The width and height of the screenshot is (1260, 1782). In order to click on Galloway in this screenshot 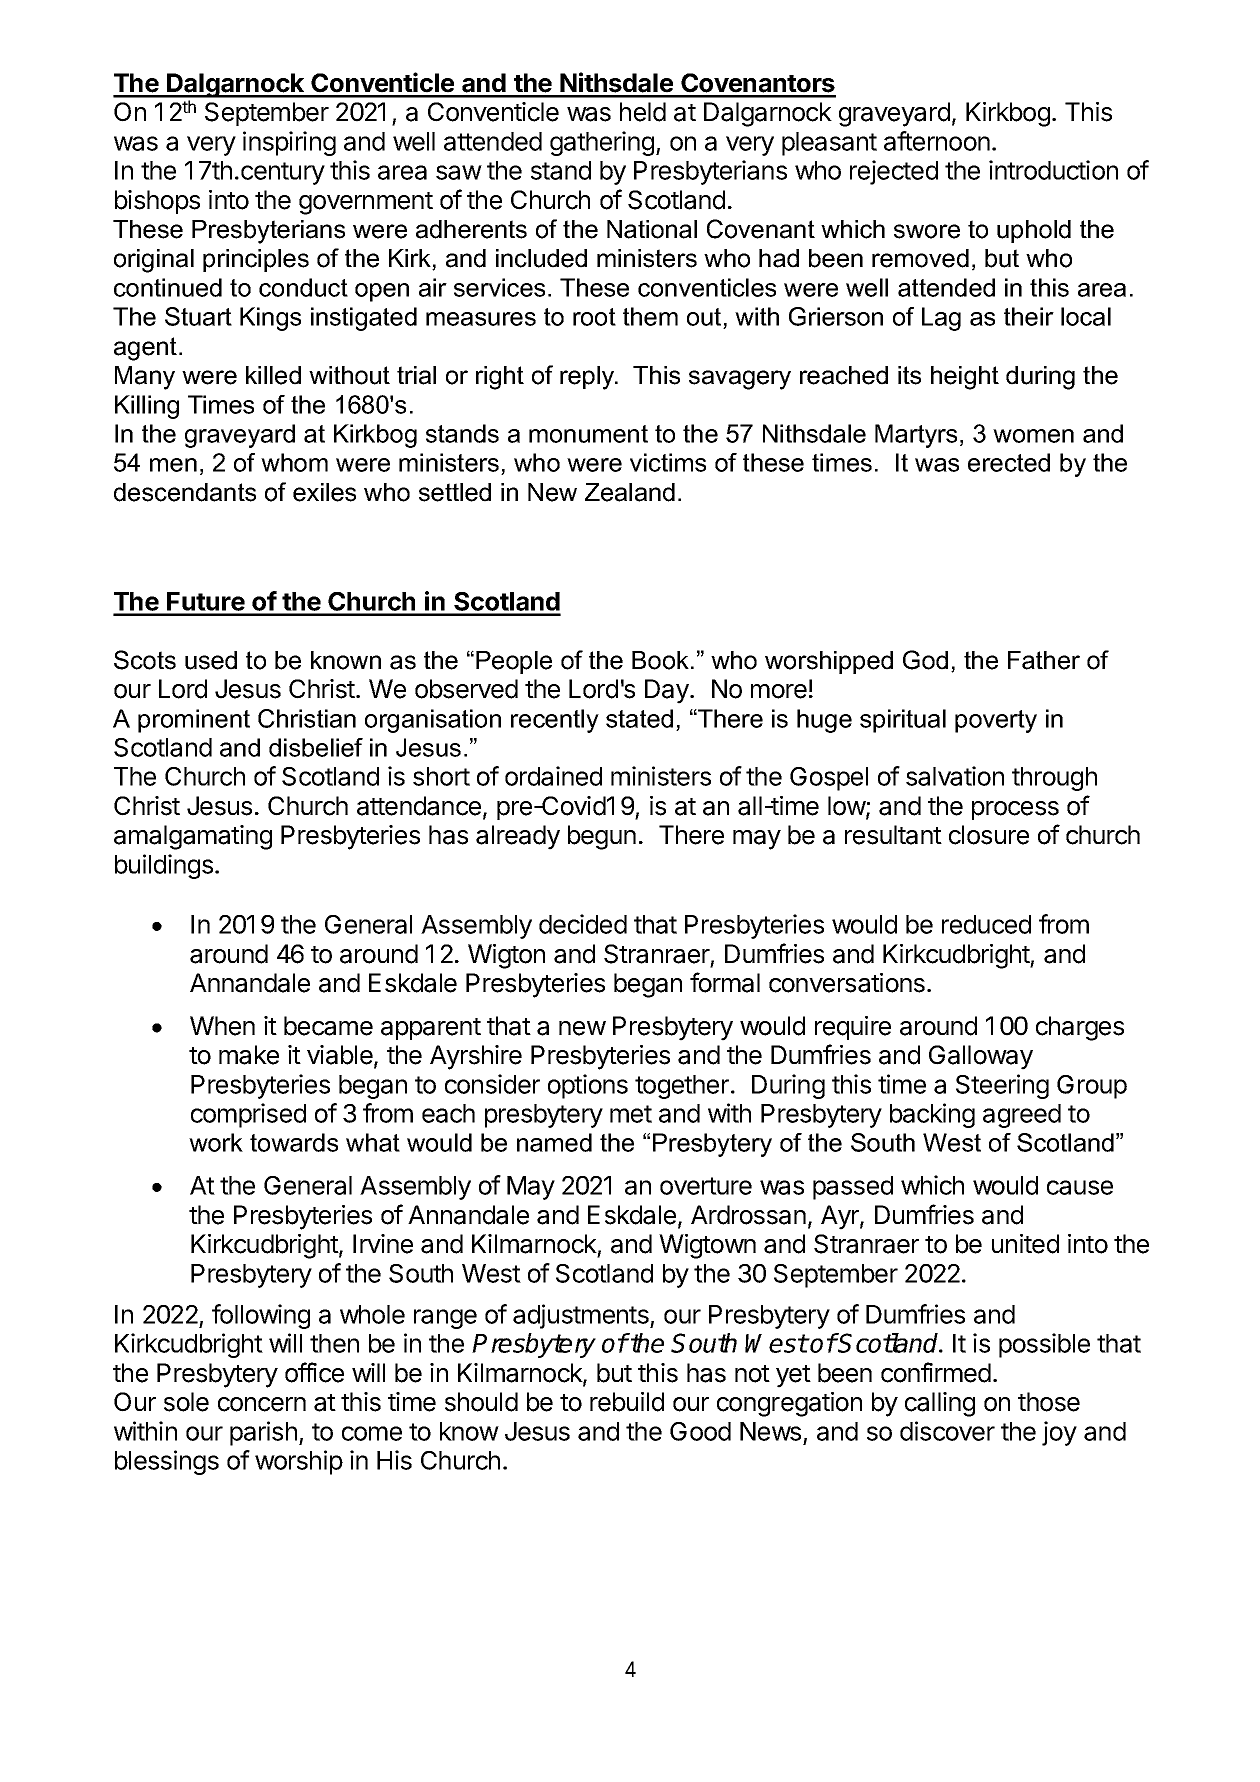, I will do `click(981, 1057)`.
